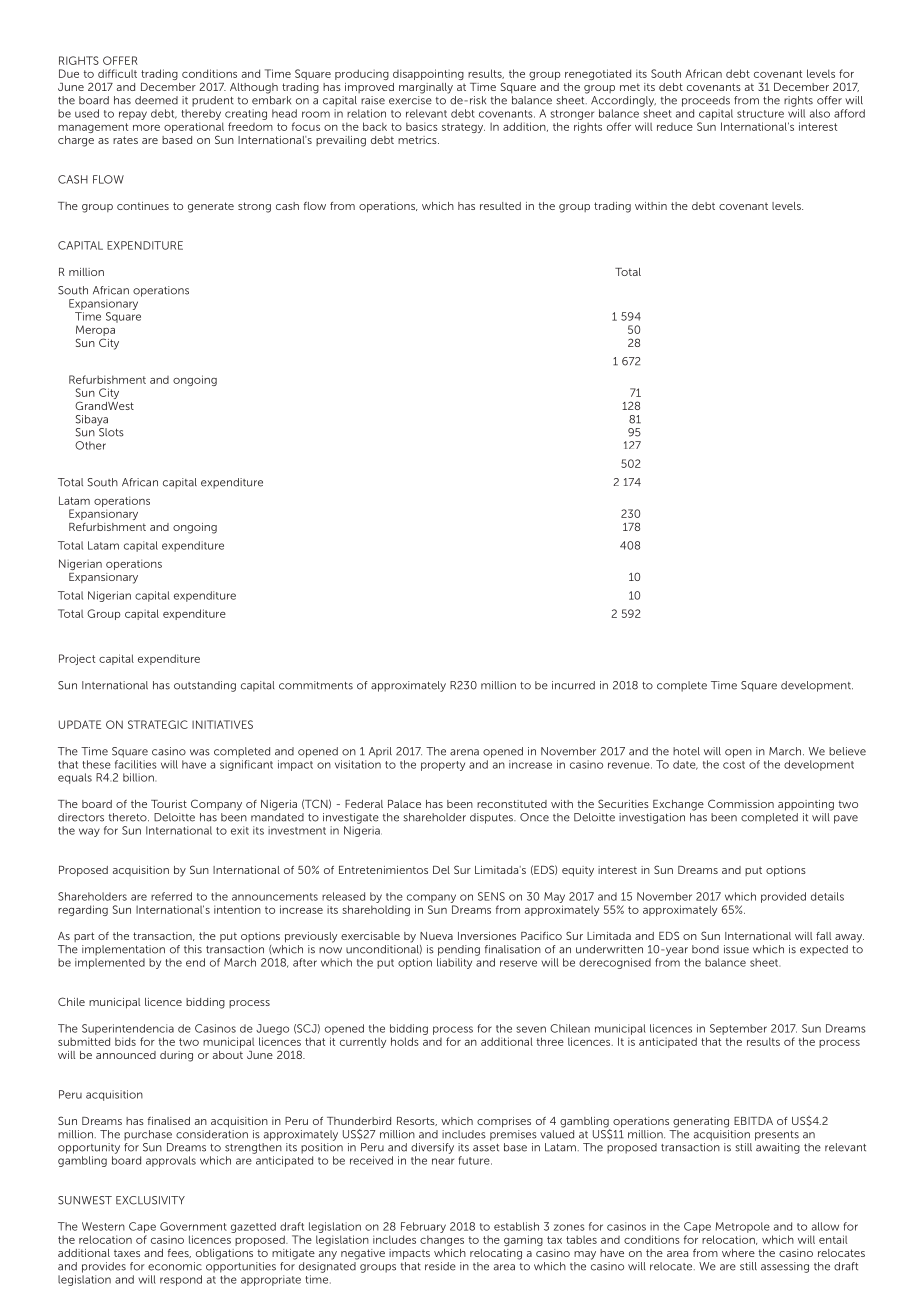  What do you see at coordinates (110, 431) in the page?
I see `Slots` at bounding box center [110, 431].
